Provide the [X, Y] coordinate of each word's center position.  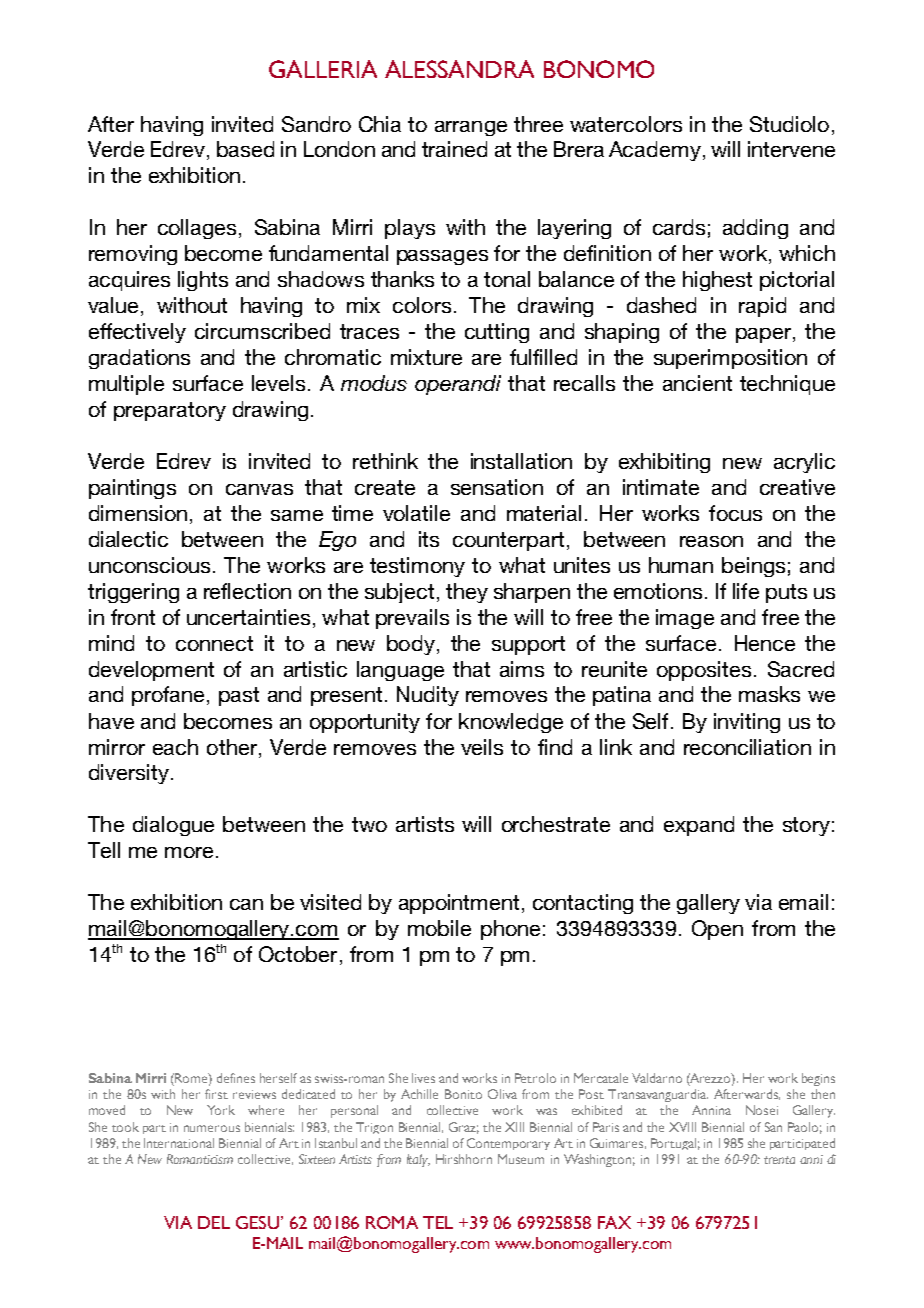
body [411, 645]
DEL [214, 1222]
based [245, 149]
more [189, 852]
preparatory [170, 411]
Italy [418, 1160]
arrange [471, 128]
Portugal [673, 1144]
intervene [791, 149]
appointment [459, 904]
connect [214, 643]
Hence [765, 643]
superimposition [730, 359]
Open [717, 930]
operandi [458, 385]
